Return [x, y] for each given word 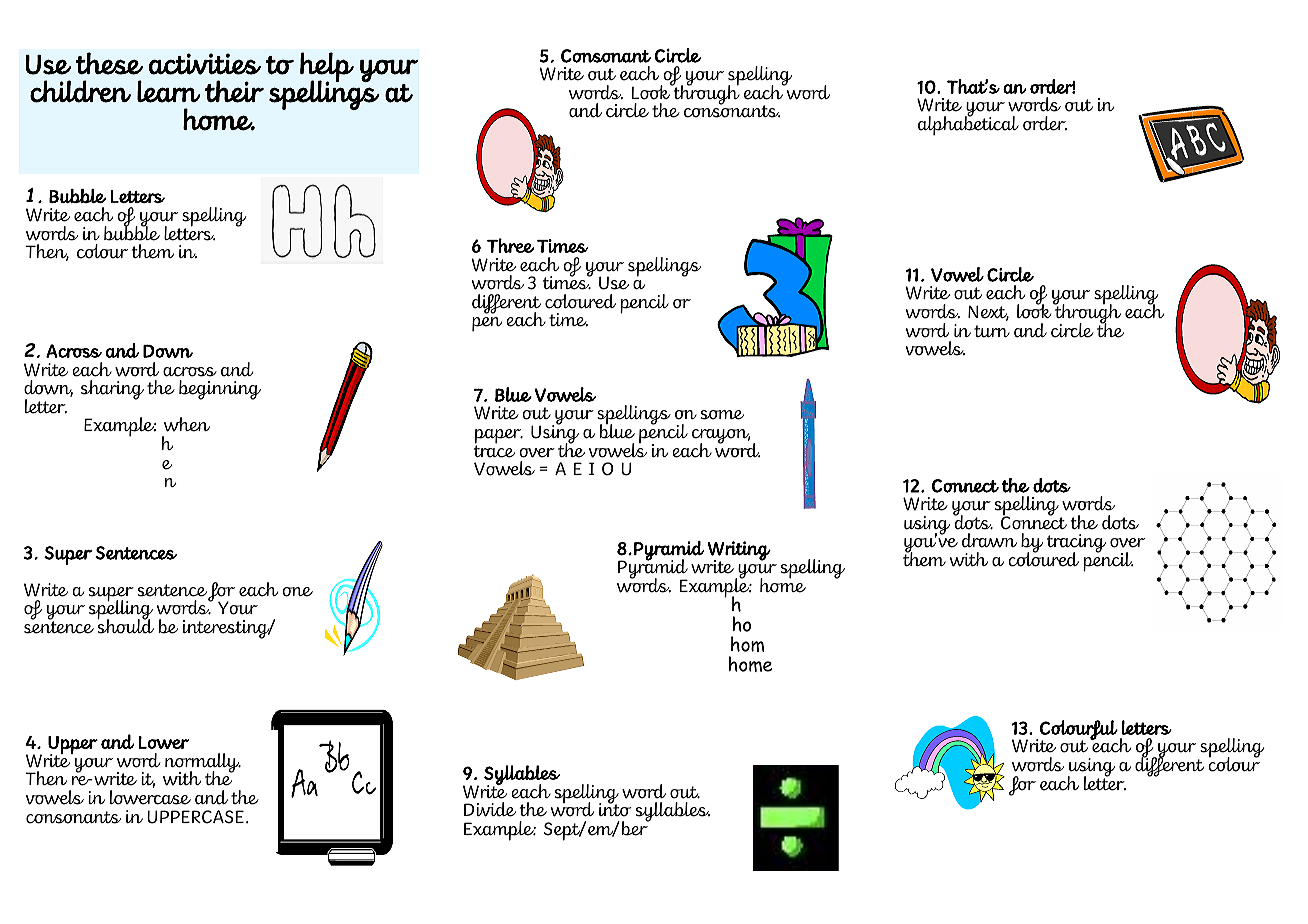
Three [510, 245]
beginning [220, 390]
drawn [989, 540]
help [327, 68]
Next [988, 313]
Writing [739, 552]
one [297, 592]
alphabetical [968, 125]
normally [203, 764]
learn [169, 91]
